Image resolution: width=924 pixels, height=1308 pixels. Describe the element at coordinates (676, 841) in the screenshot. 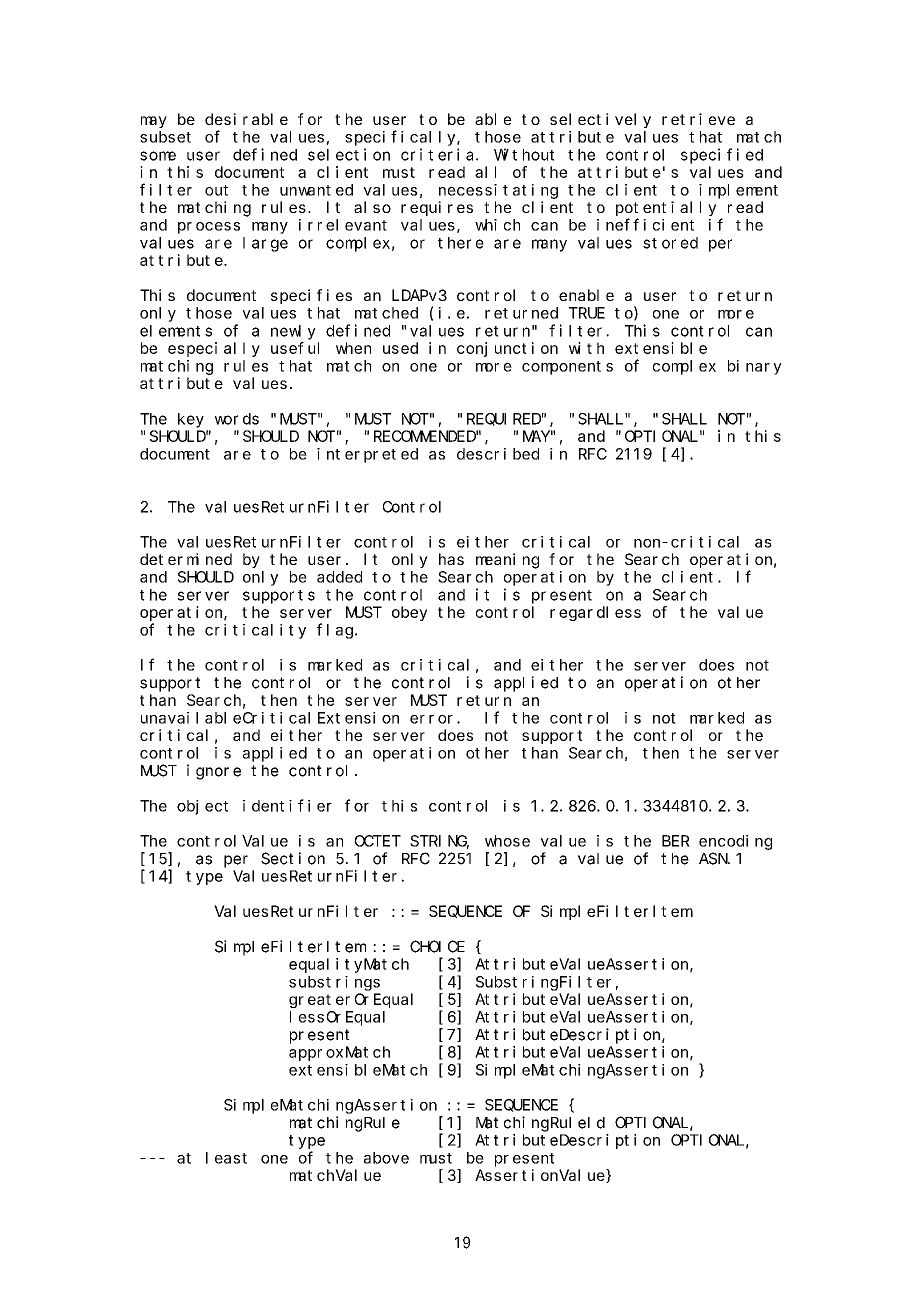

I see `BER` at that location.
